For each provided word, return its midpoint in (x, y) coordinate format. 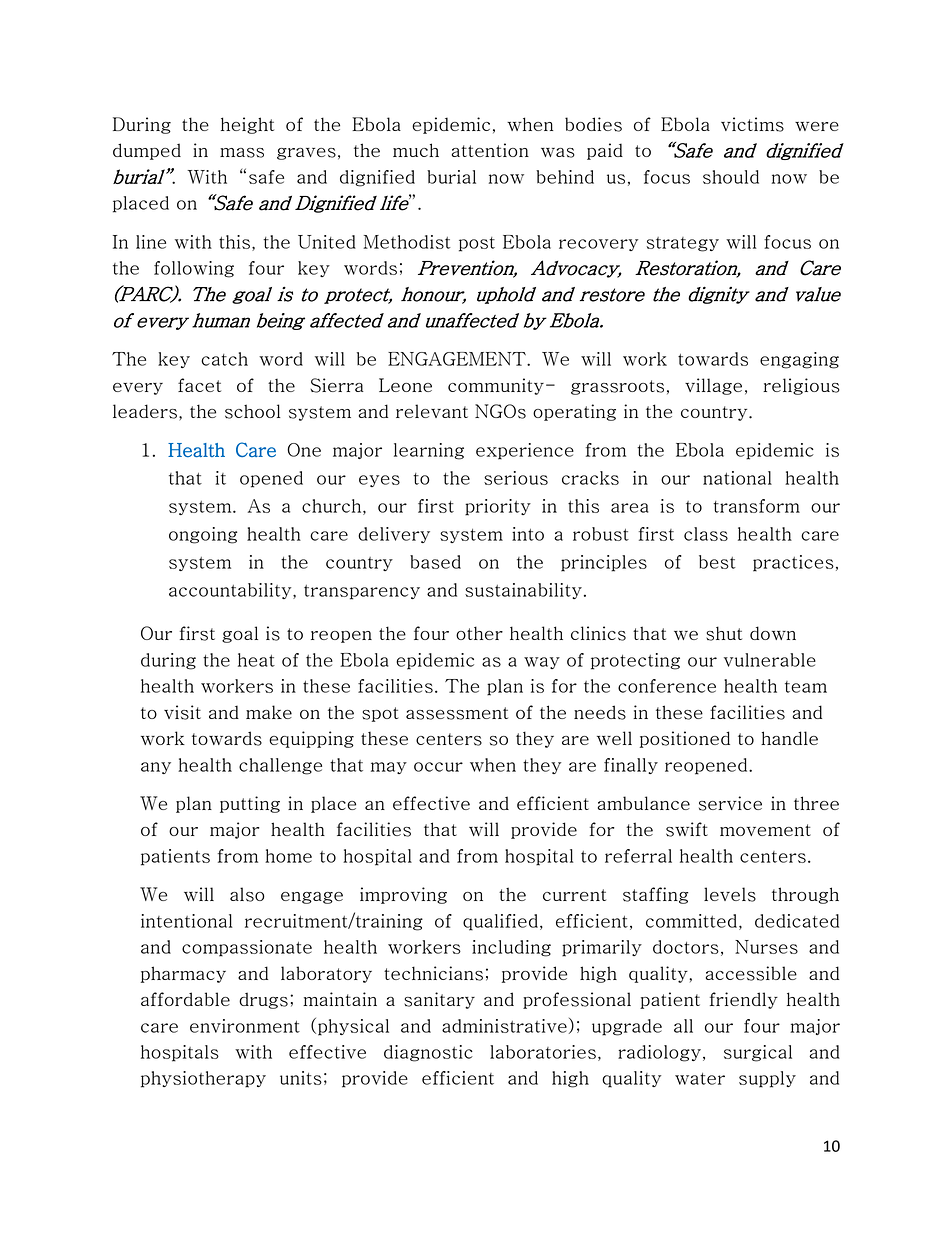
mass (242, 153)
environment (245, 1026)
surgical (758, 1053)
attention (490, 150)
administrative (504, 1026)
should (731, 177)
